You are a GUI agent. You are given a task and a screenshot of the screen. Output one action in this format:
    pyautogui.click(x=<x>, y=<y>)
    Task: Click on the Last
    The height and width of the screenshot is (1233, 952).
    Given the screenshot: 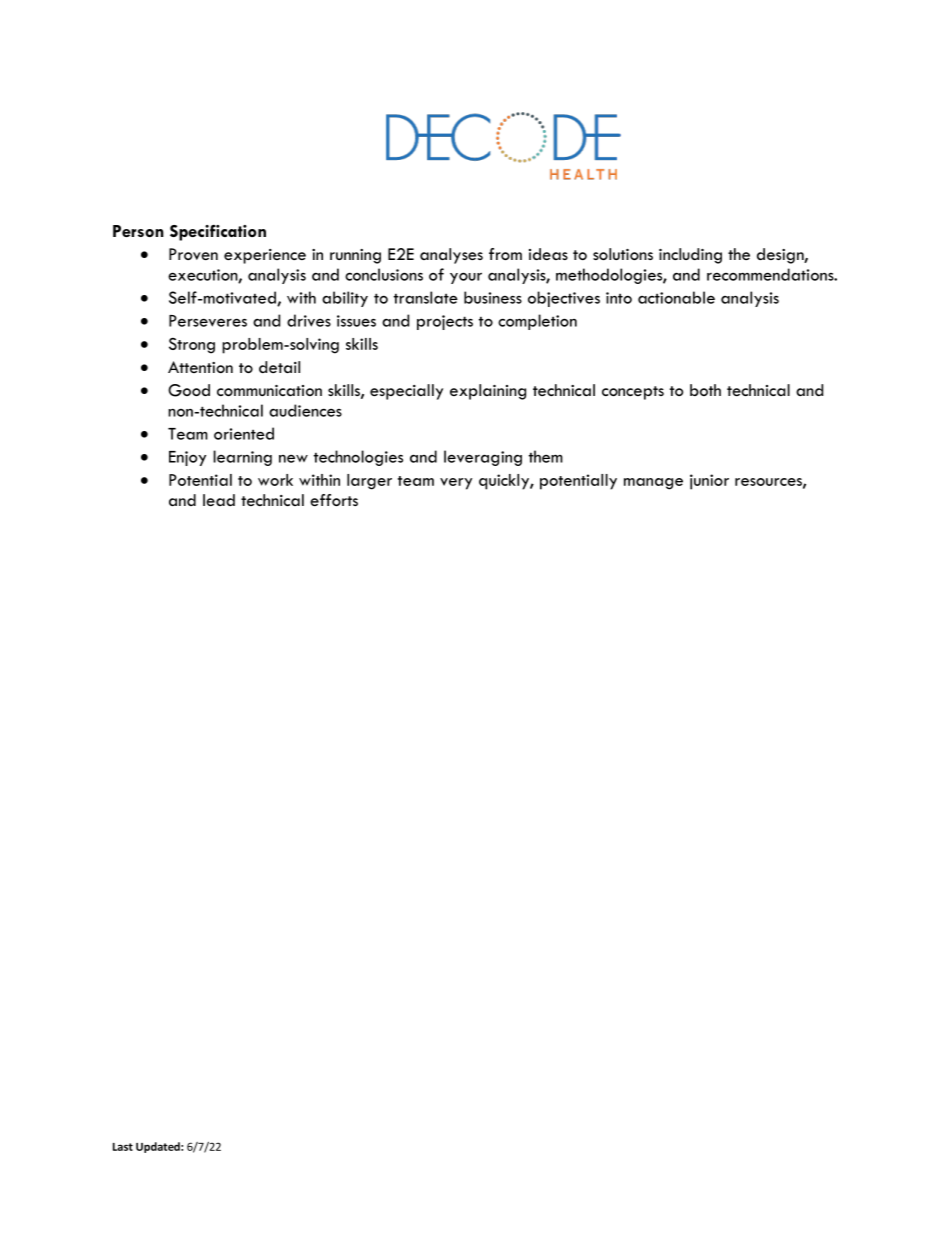 What is the action you would take?
    pyautogui.click(x=123, y=1147)
